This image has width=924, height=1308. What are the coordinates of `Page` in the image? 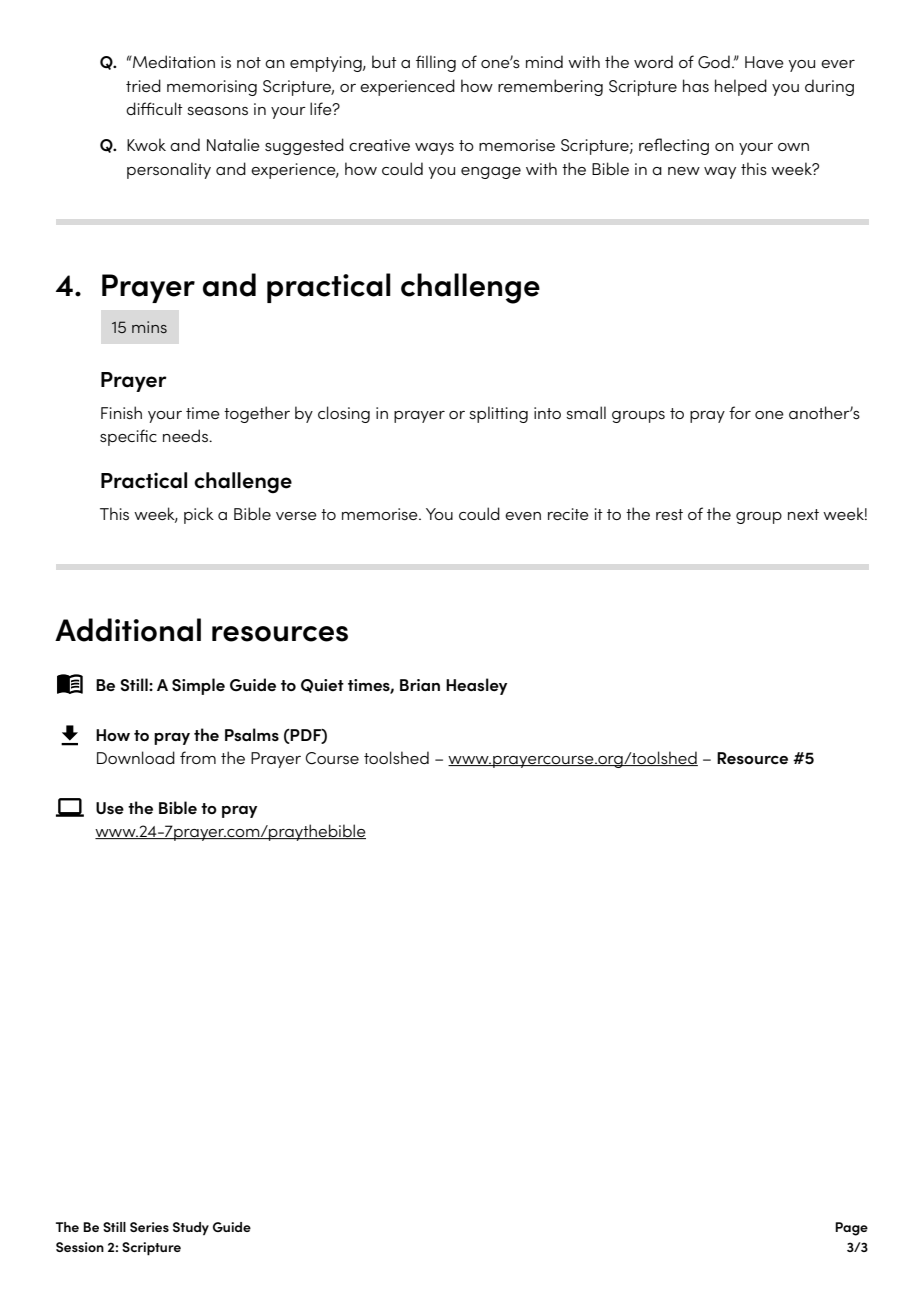 It's located at (851, 1229).
